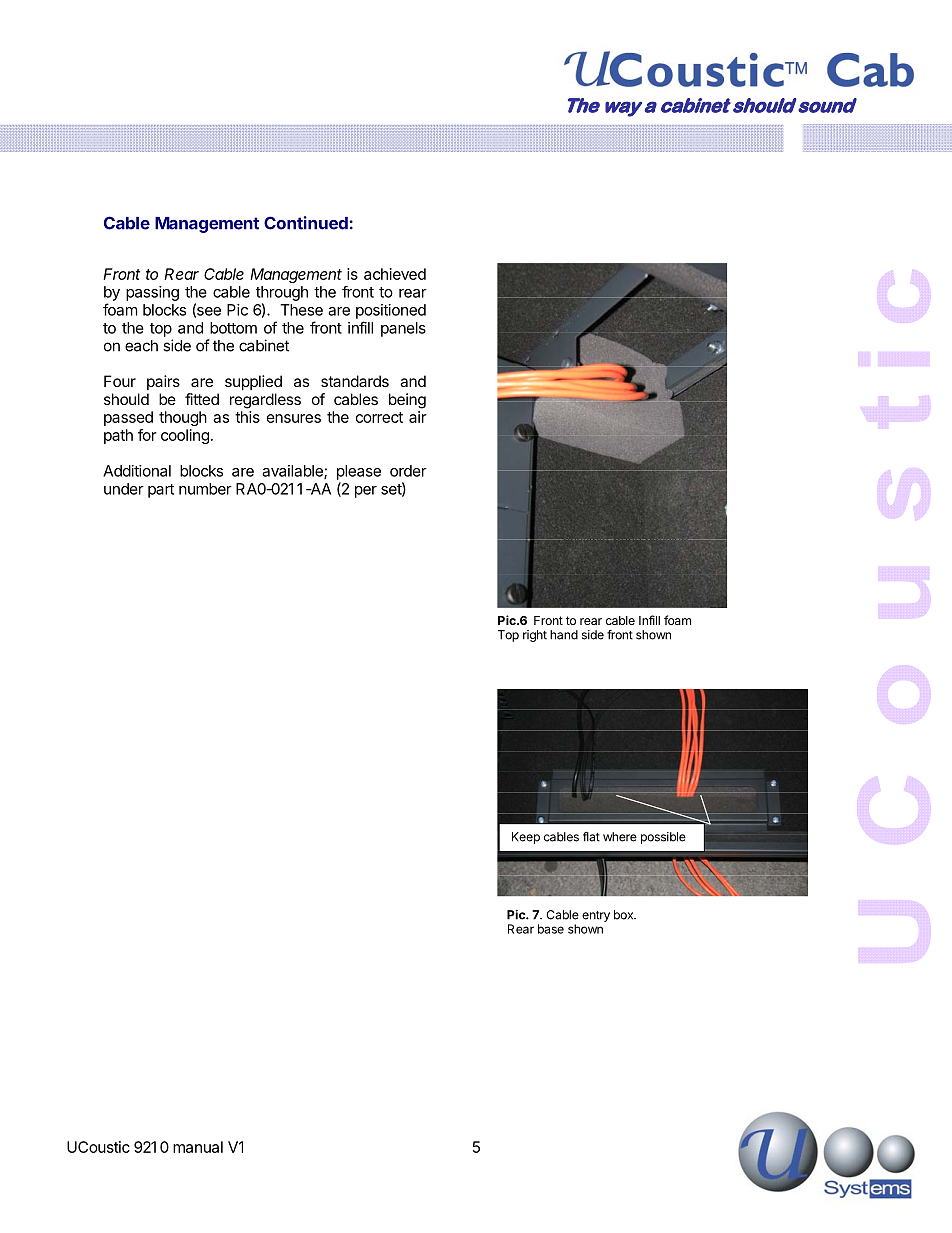 The width and height of the screenshot is (952, 1233). What do you see at coordinates (124, 489) in the screenshot?
I see `under` at bounding box center [124, 489].
